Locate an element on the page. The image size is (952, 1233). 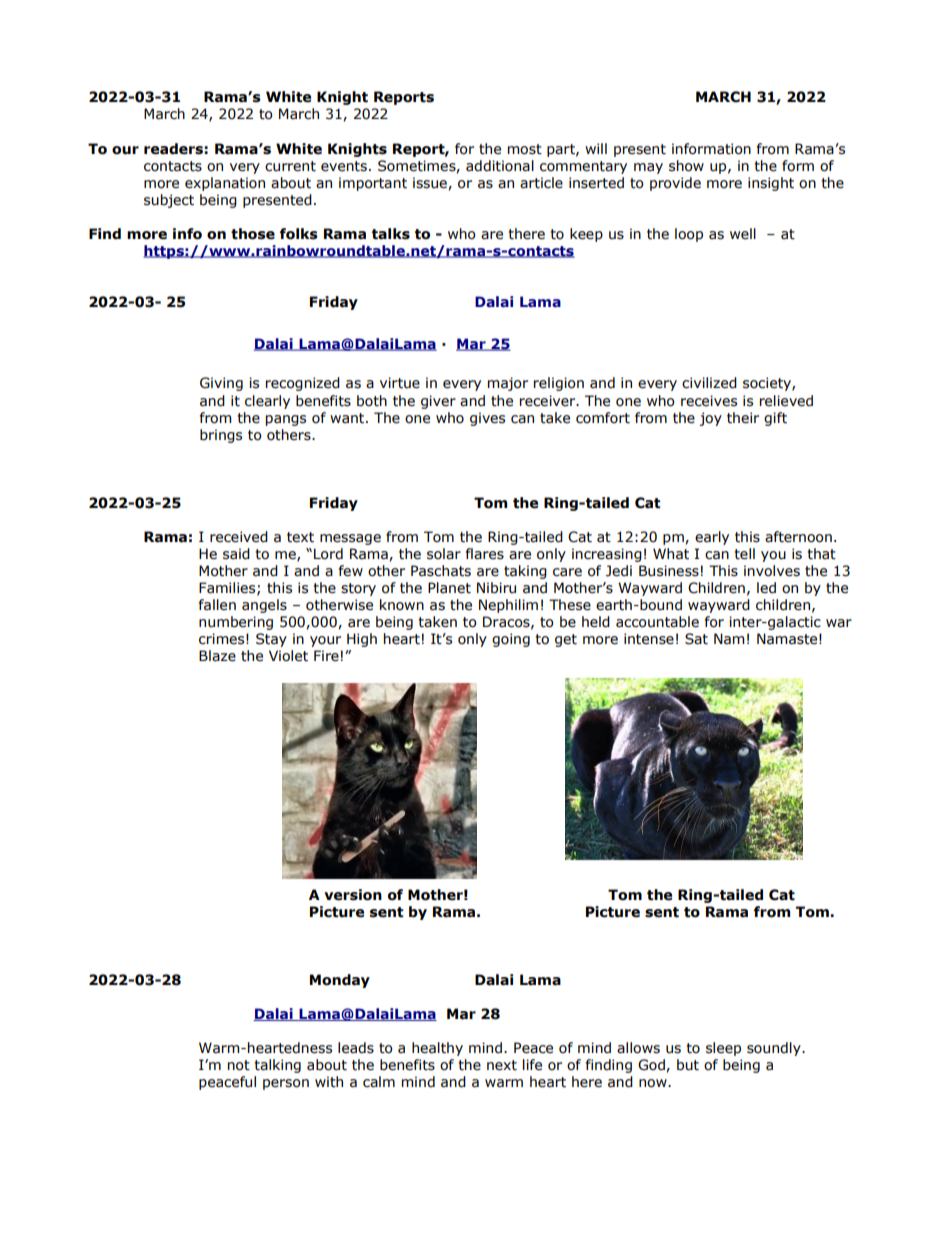
Sat is located at coordinates (696, 639).
